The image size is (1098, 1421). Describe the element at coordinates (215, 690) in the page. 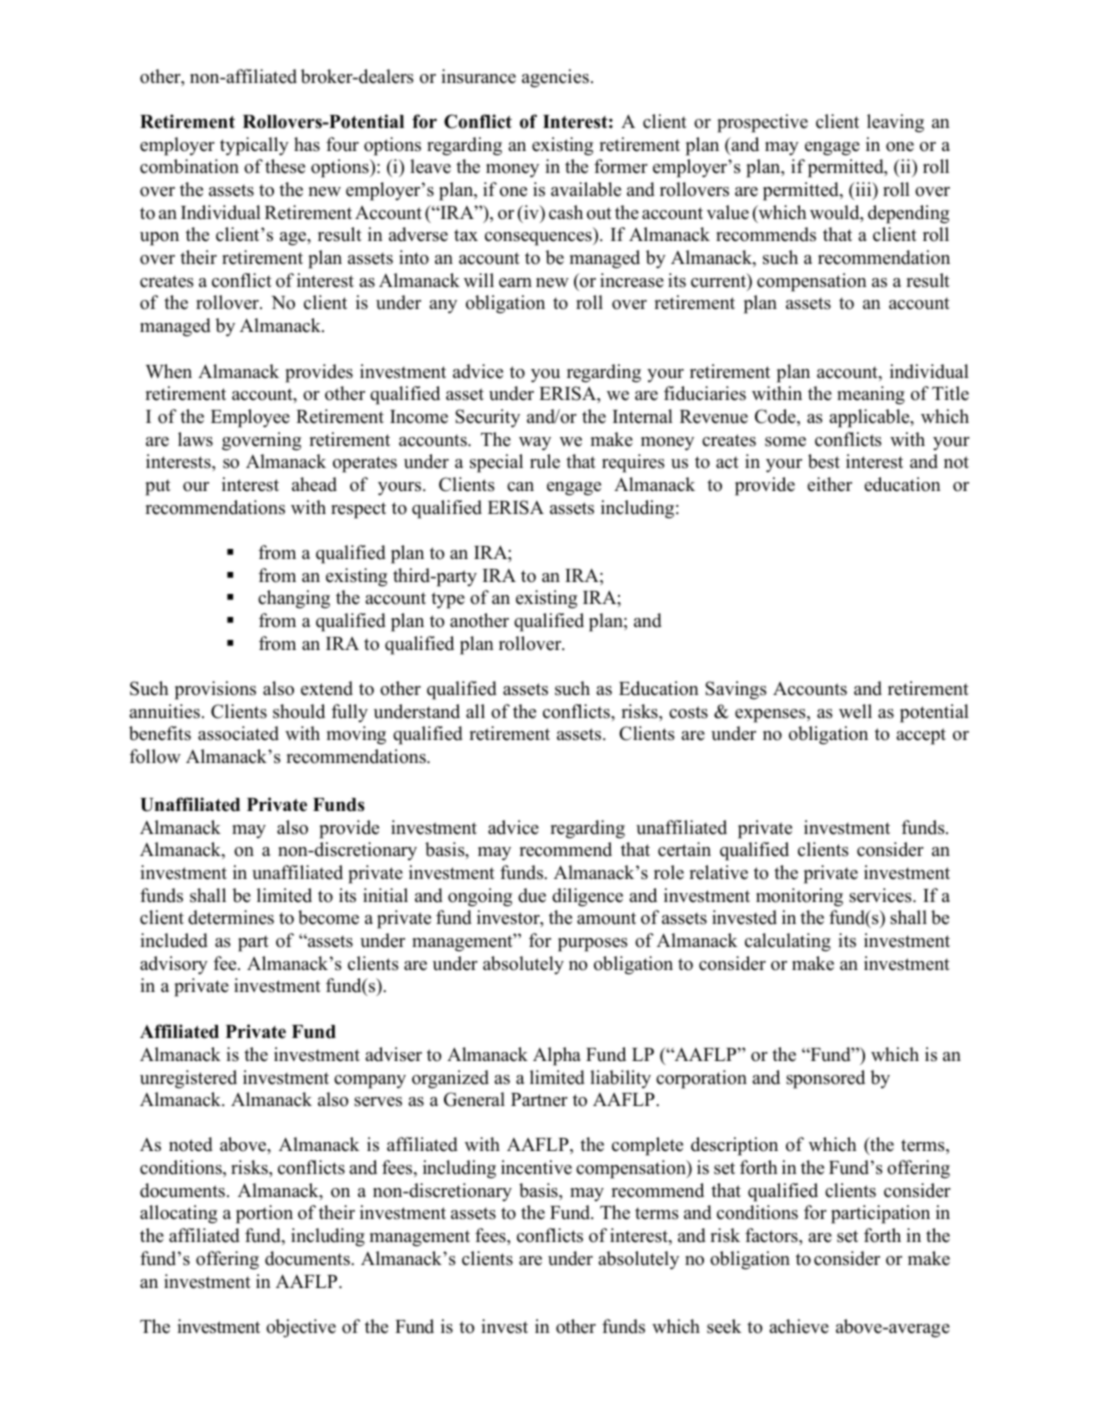

I see `provisions` at that location.
